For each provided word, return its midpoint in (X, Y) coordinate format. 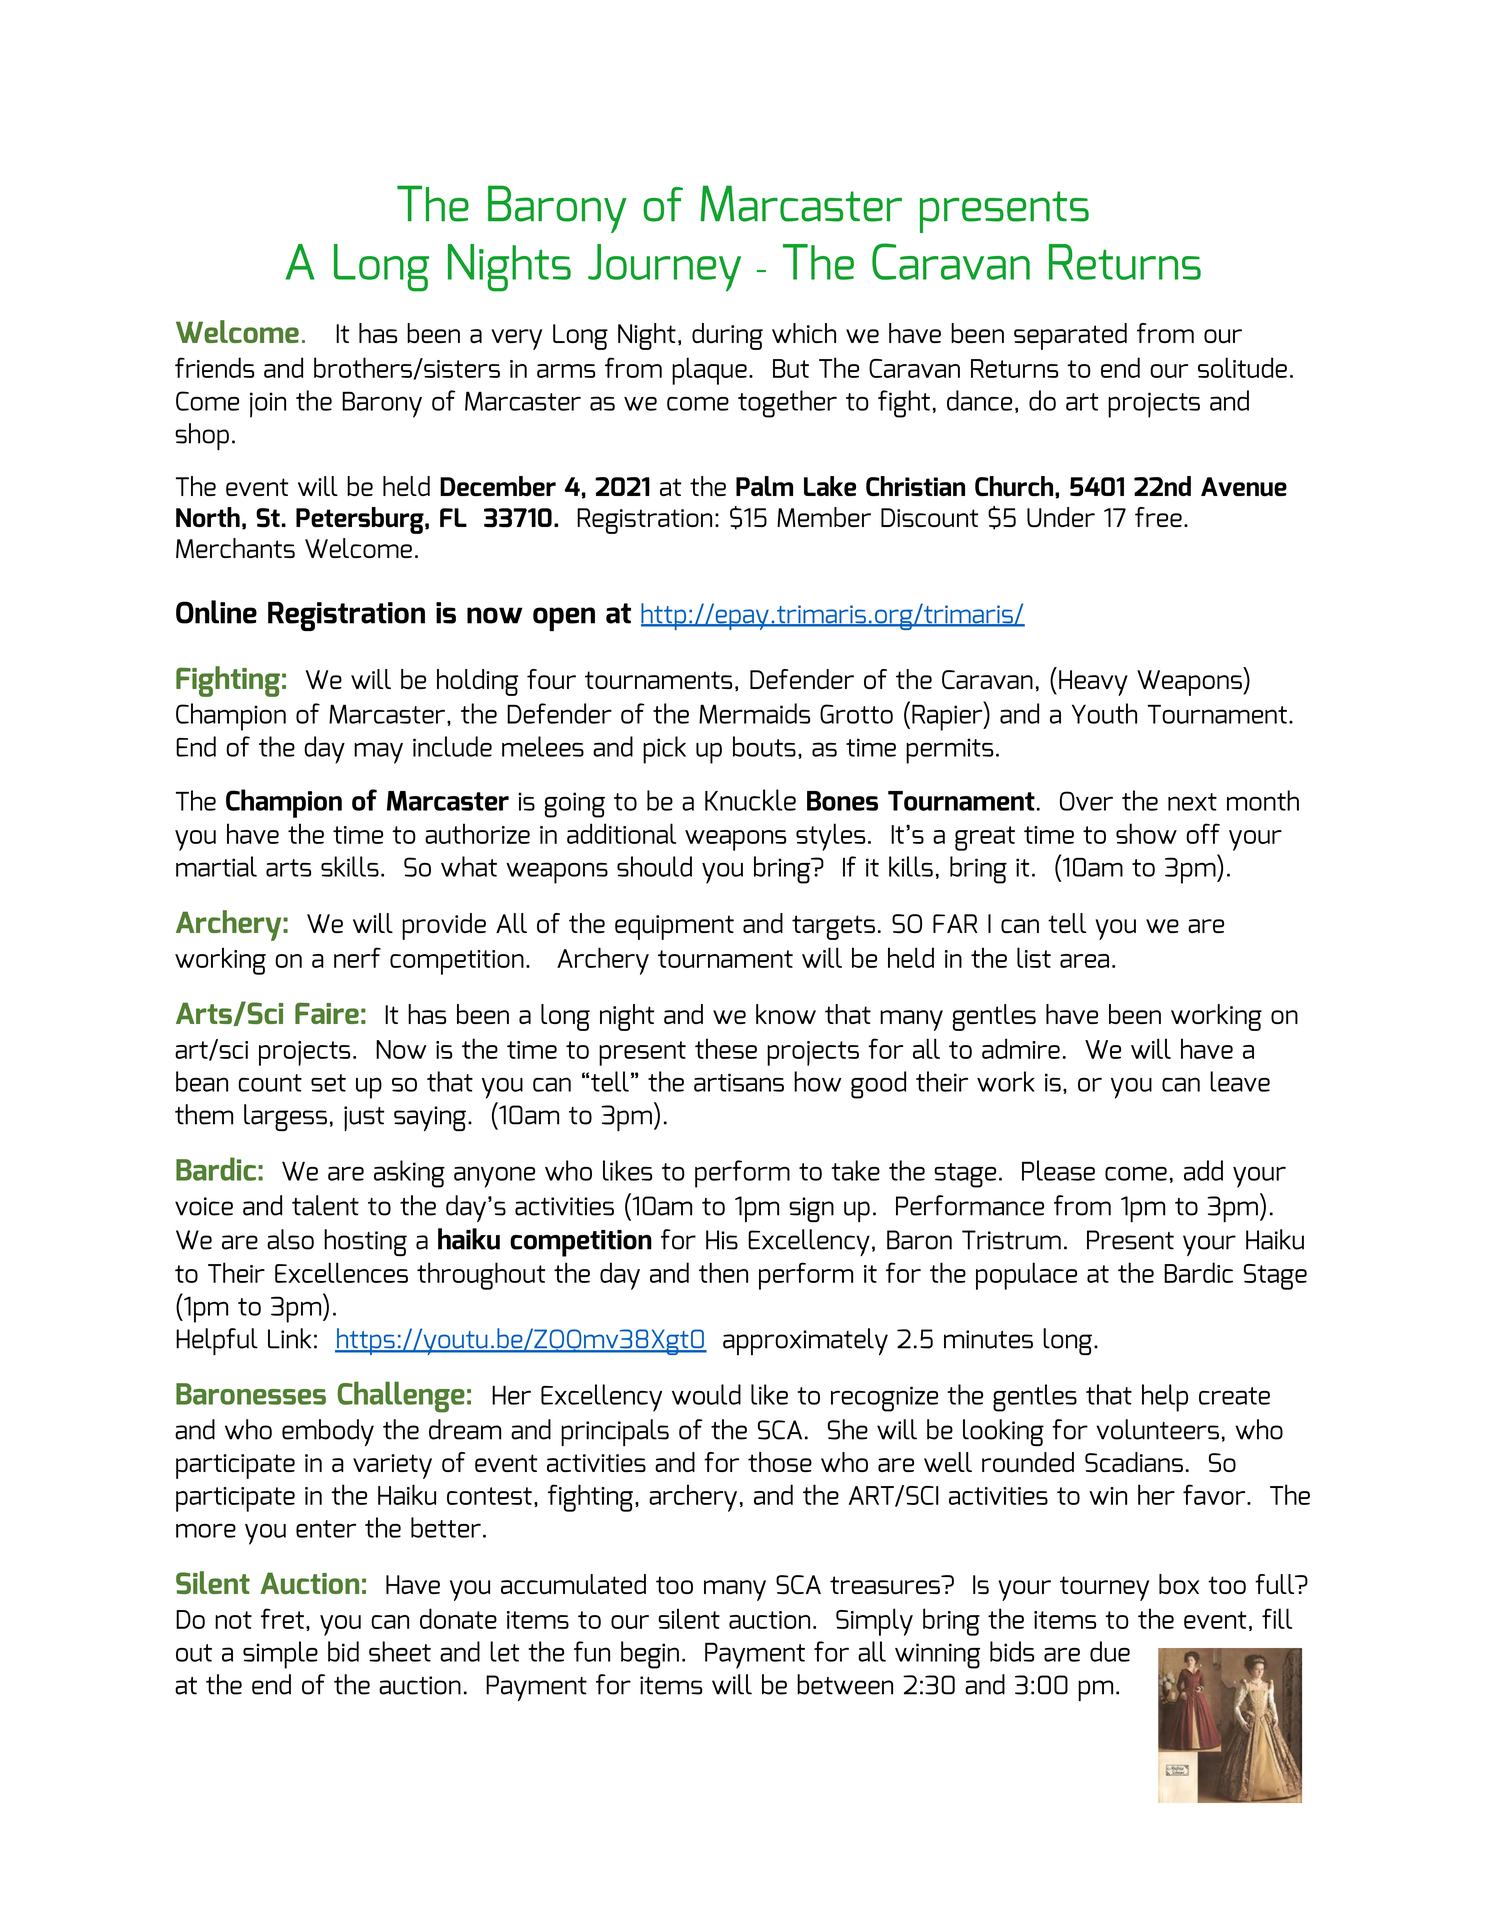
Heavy (1093, 683)
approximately (805, 1341)
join (268, 405)
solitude (1242, 367)
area (1084, 961)
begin (650, 1655)
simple (280, 1655)
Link (289, 1338)
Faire (327, 1013)
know (786, 1014)
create (1234, 1396)
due (1110, 1651)
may (378, 753)
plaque (709, 371)
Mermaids (754, 713)
